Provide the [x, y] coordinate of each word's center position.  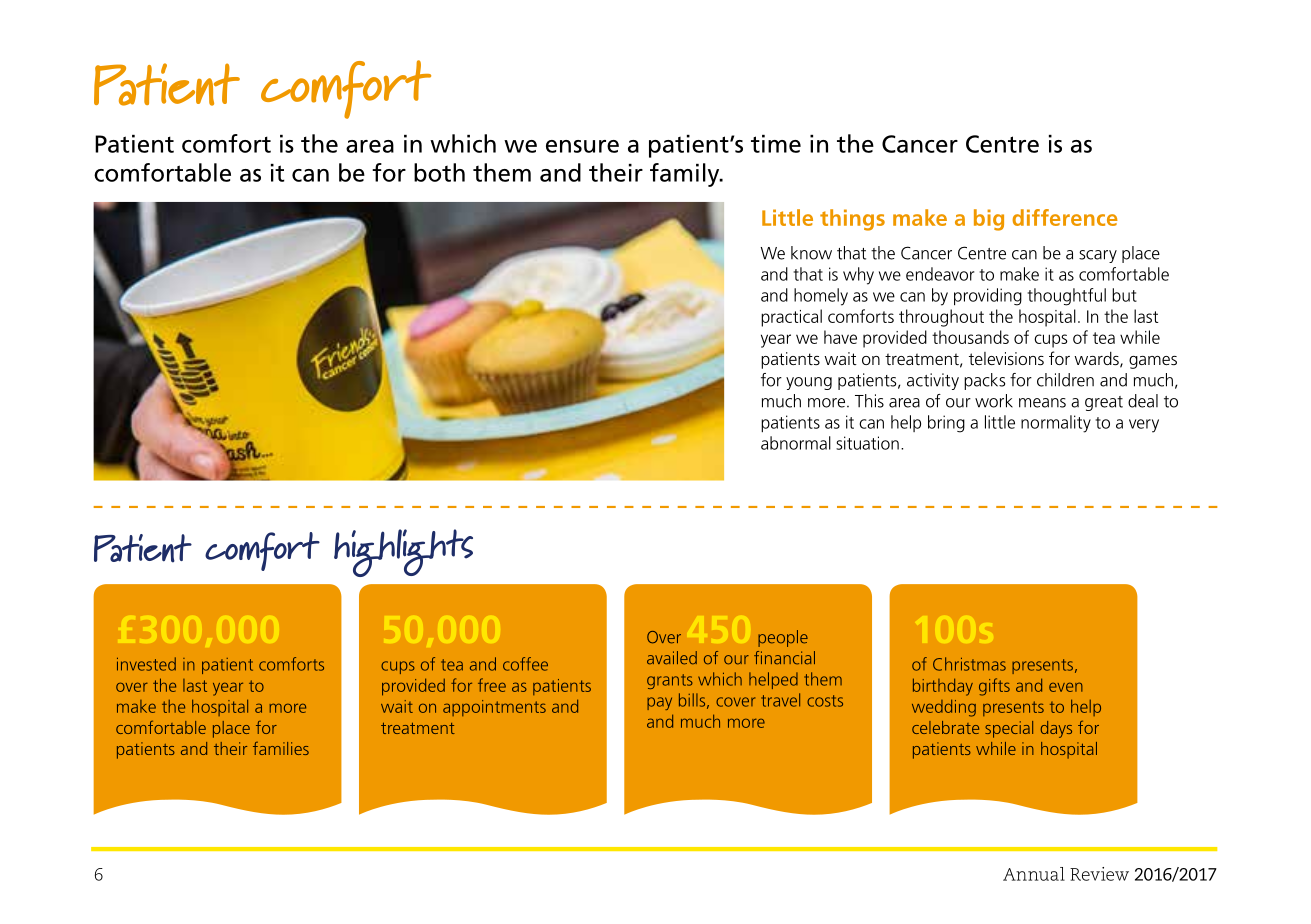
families [281, 748]
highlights [403, 553]
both [439, 172]
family [686, 175]
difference [1065, 217]
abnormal [796, 443]
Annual [1034, 874]
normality [1056, 424]
